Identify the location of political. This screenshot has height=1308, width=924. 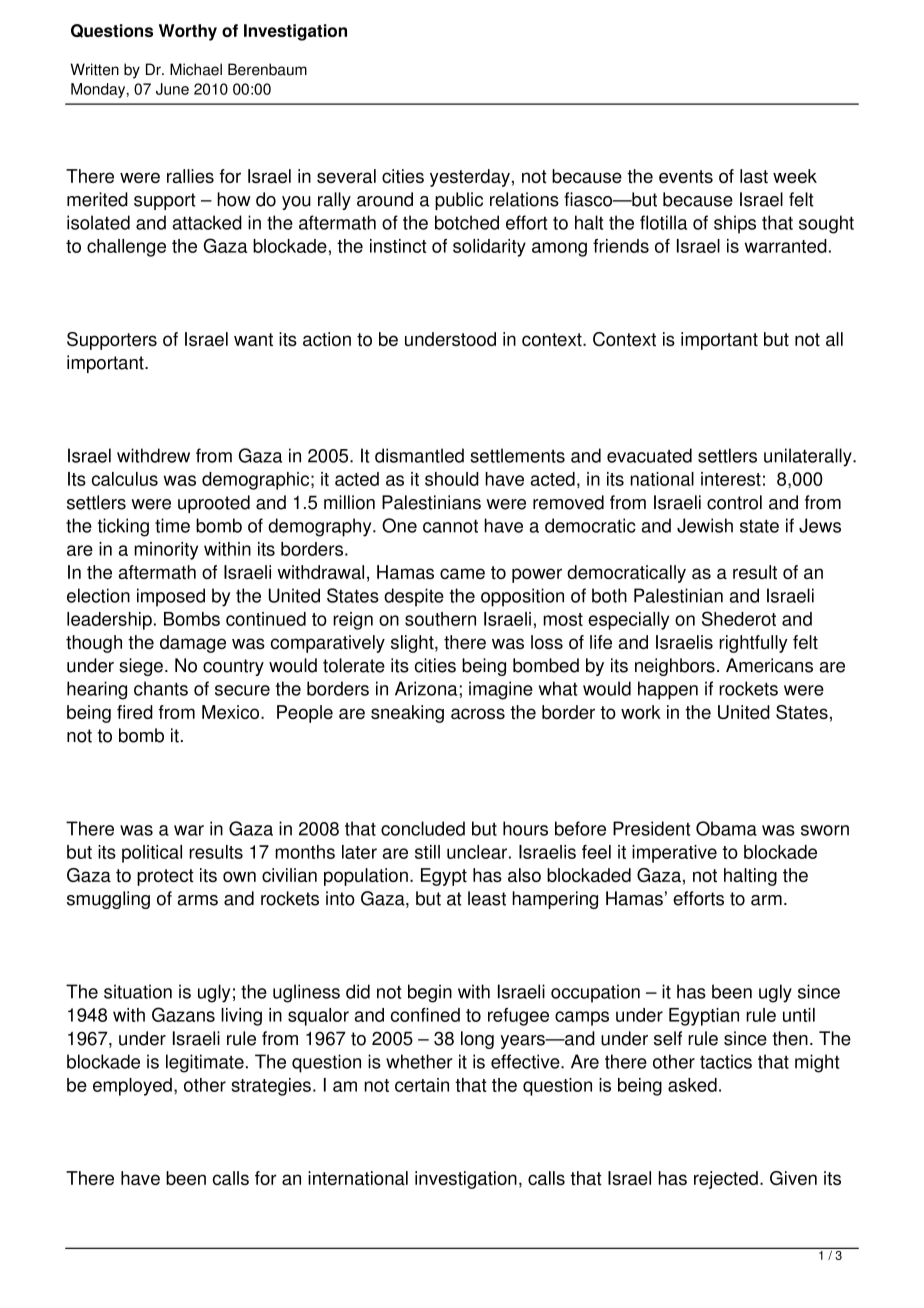
(152, 854).
